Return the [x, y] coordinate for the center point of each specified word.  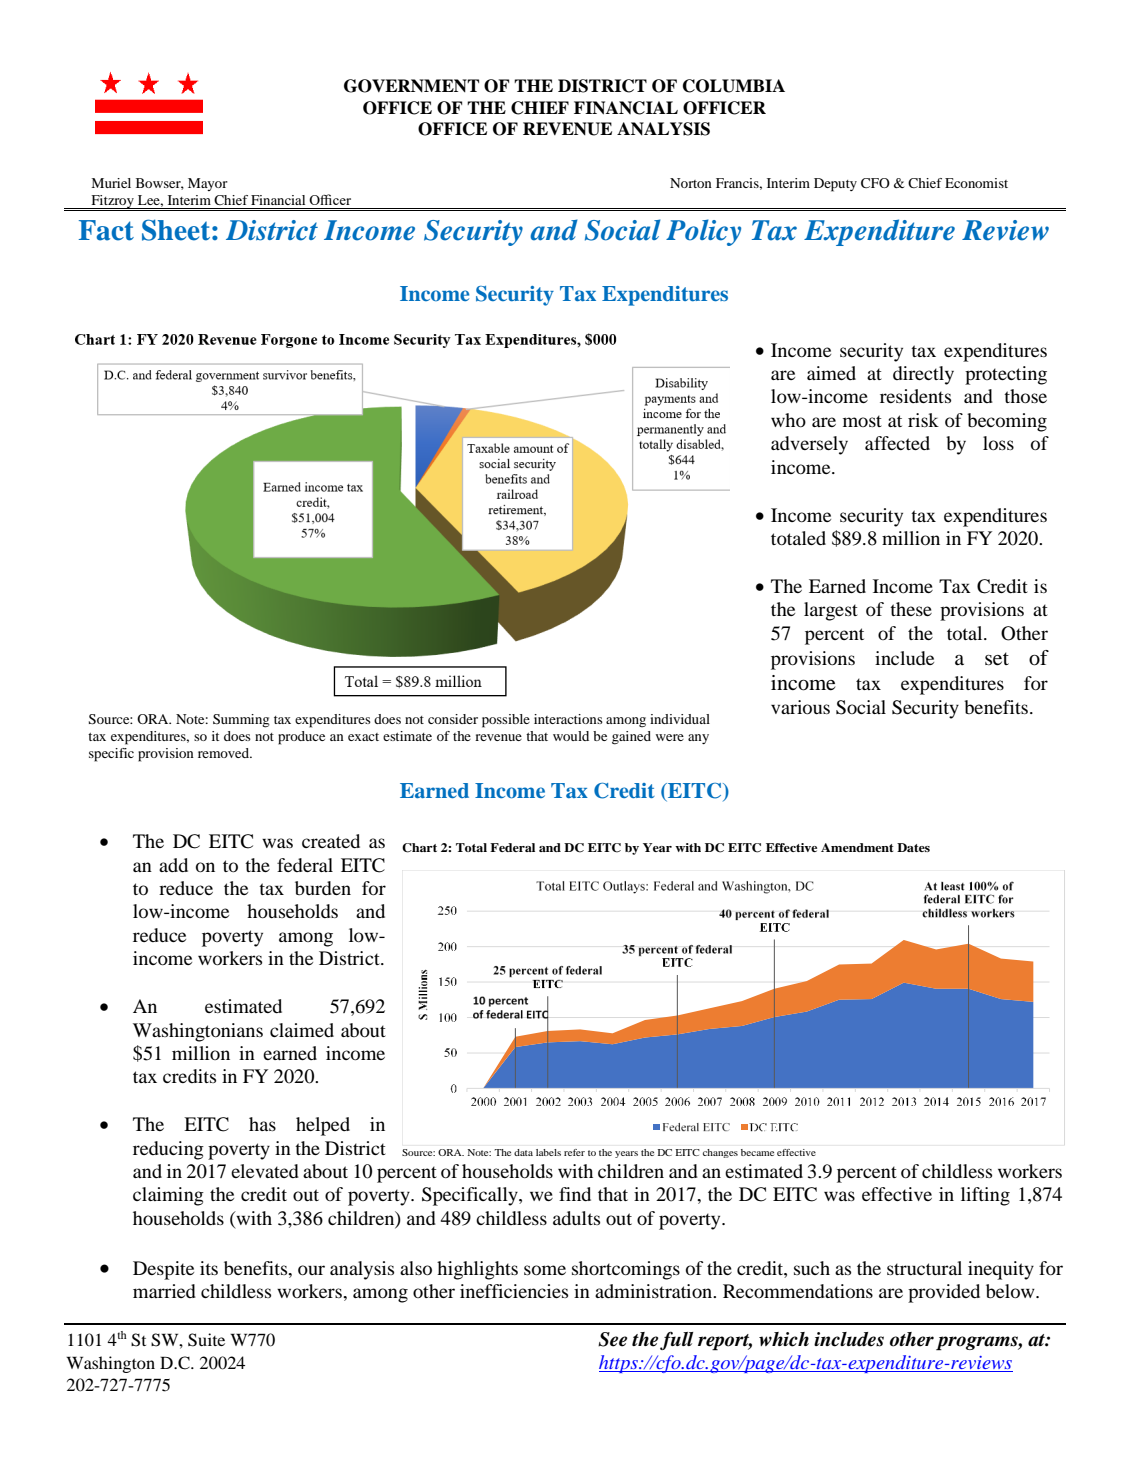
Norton [691, 183]
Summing [241, 721]
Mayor [208, 184]
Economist [976, 183]
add [173, 865]
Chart [419, 848]
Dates [913, 847]
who [788, 420]
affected [897, 443]
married [164, 1291]
